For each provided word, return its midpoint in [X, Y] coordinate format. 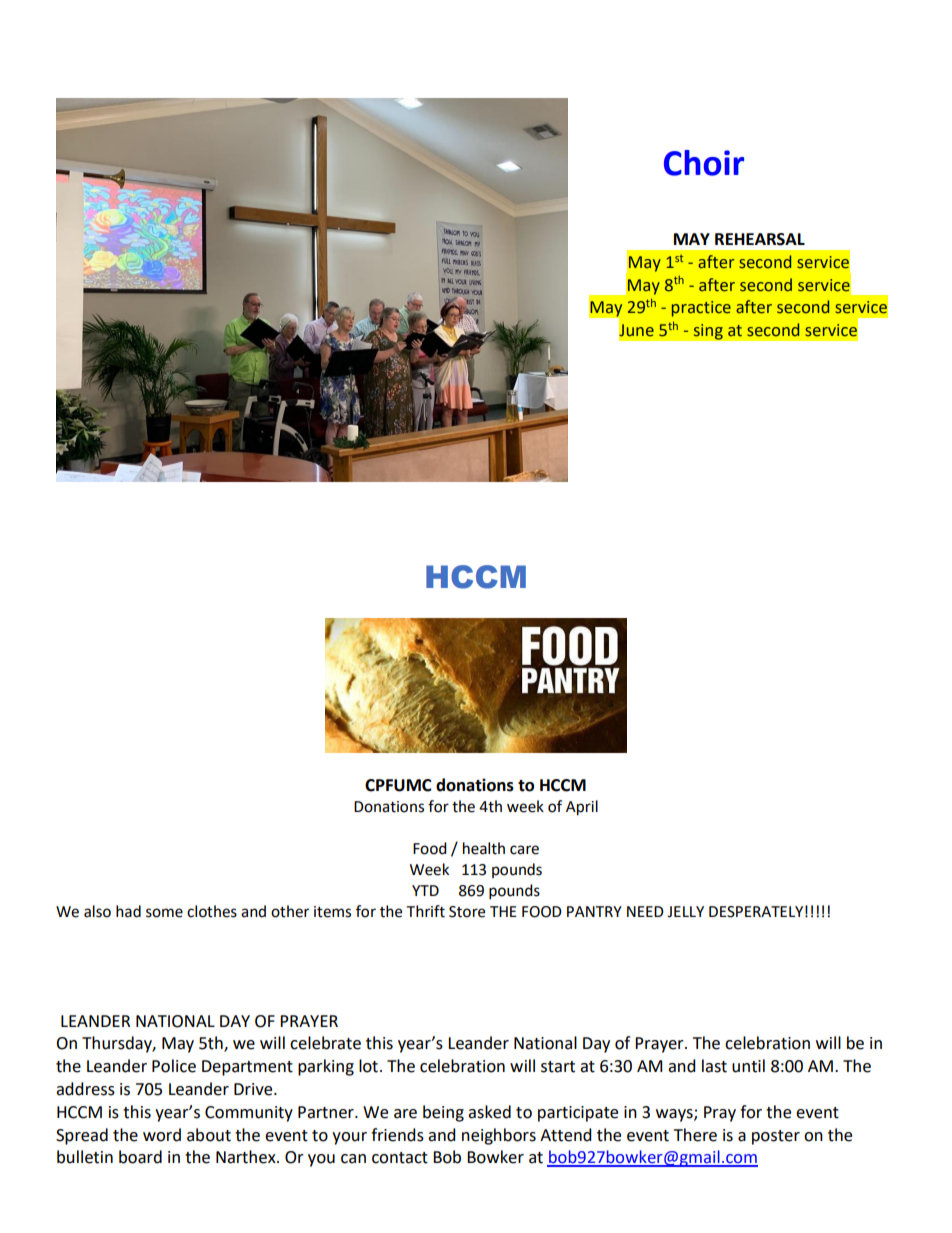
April [582, 808]
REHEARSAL [760, 239]
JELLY [685, 912]
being [443, 1113]
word [162, 1135]
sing [708, 332]
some [164, 913]
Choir [704, 163]
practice [701, 309]
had [128, 911]
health [484, 848]
